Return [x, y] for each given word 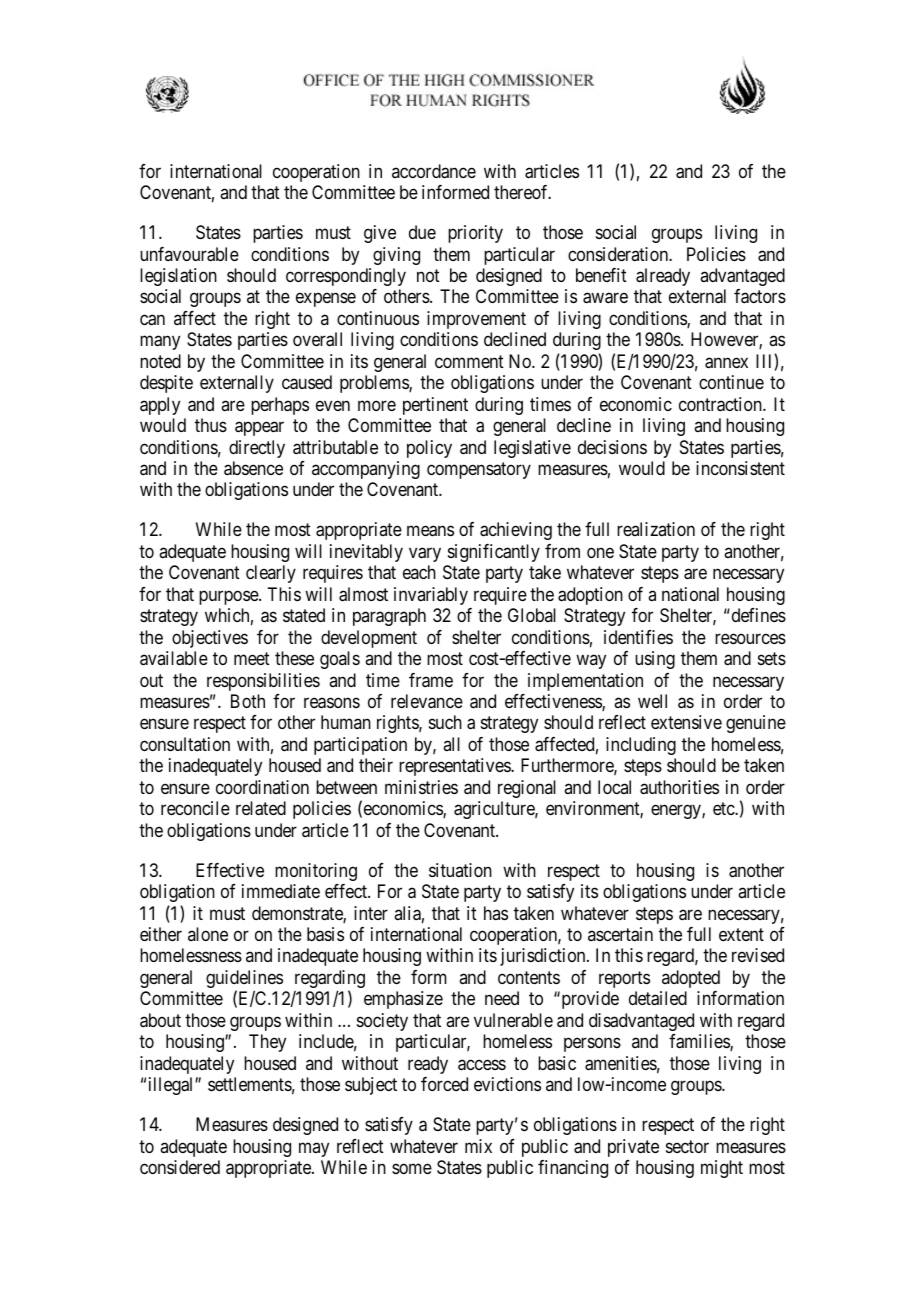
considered [180, 1167]
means [430, 531]
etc [724, 808]
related [261, 808]
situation [460, 870]
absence [253, 468]
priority [475, 234]
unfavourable [189, 254]
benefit [601, 275]
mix [478, 1146]
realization [656, 529]
